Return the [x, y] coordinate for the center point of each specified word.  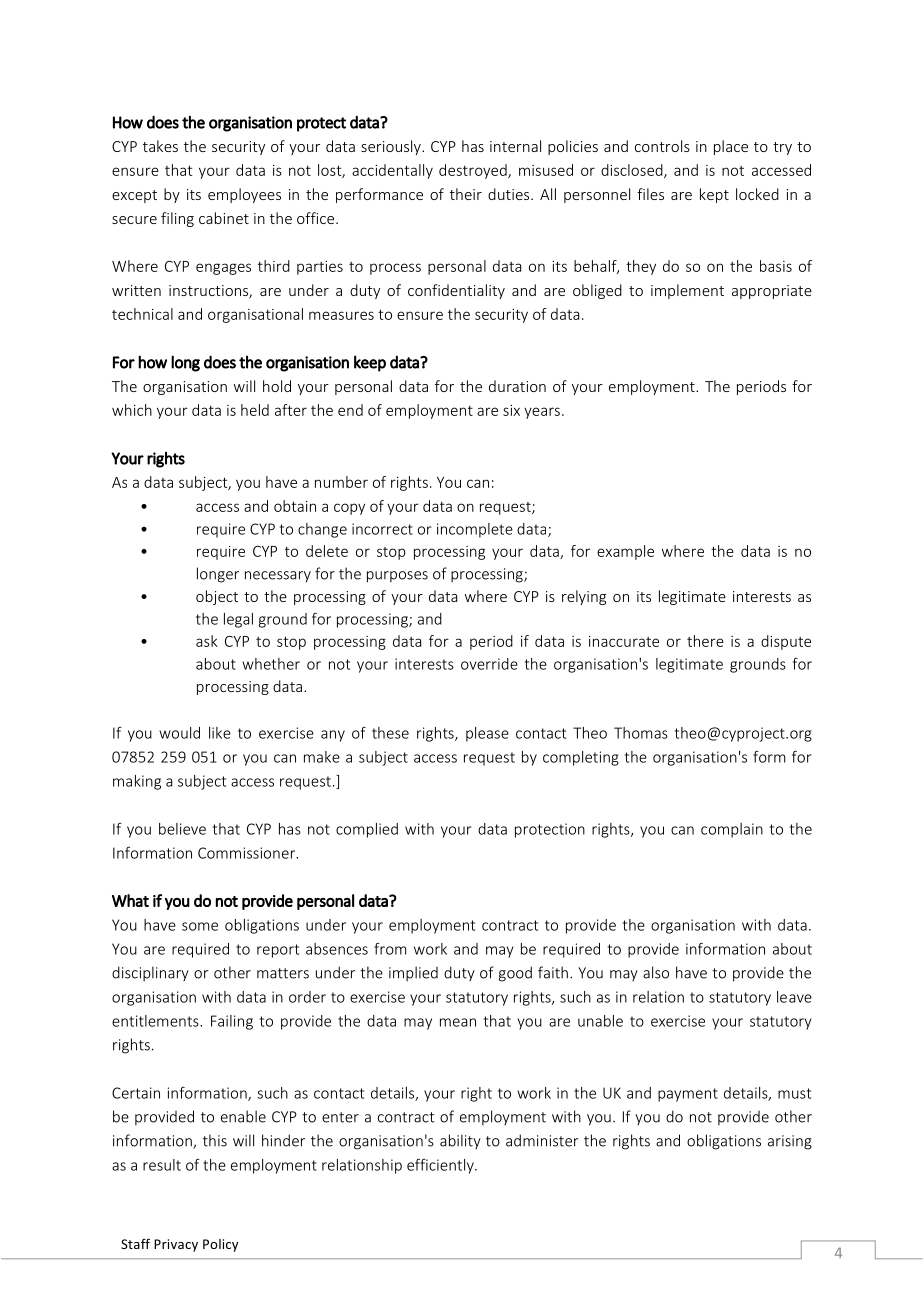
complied [367, 830]
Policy [220, 1245]
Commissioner [247, 853]
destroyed [474, 171]
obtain [295, 506]
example [625, 552]
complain [732, 830]
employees [244, 195]
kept [714, 195]
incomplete [475, 530]
